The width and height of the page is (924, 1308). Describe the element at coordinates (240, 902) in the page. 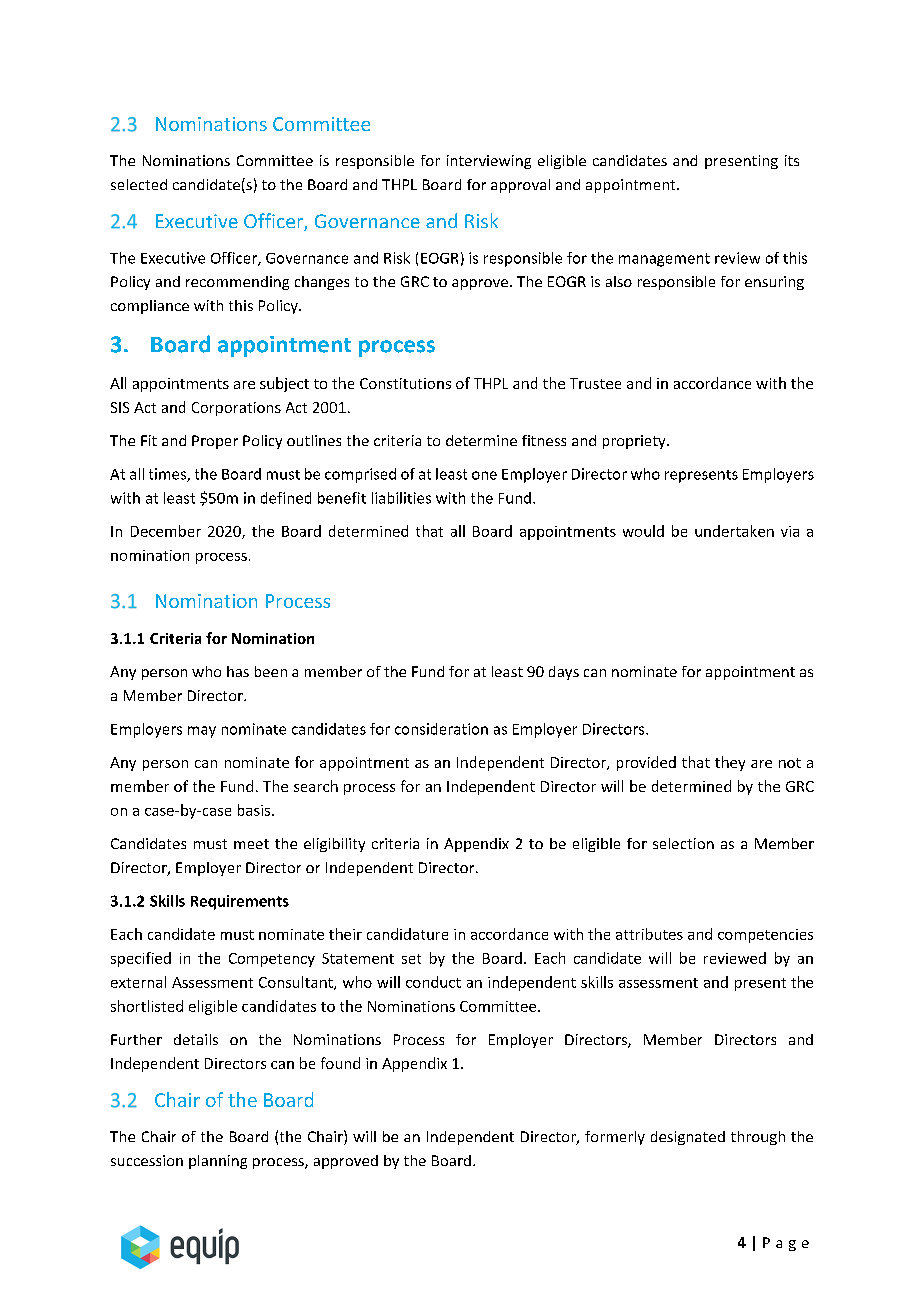

I see `Requirements` at that location.
